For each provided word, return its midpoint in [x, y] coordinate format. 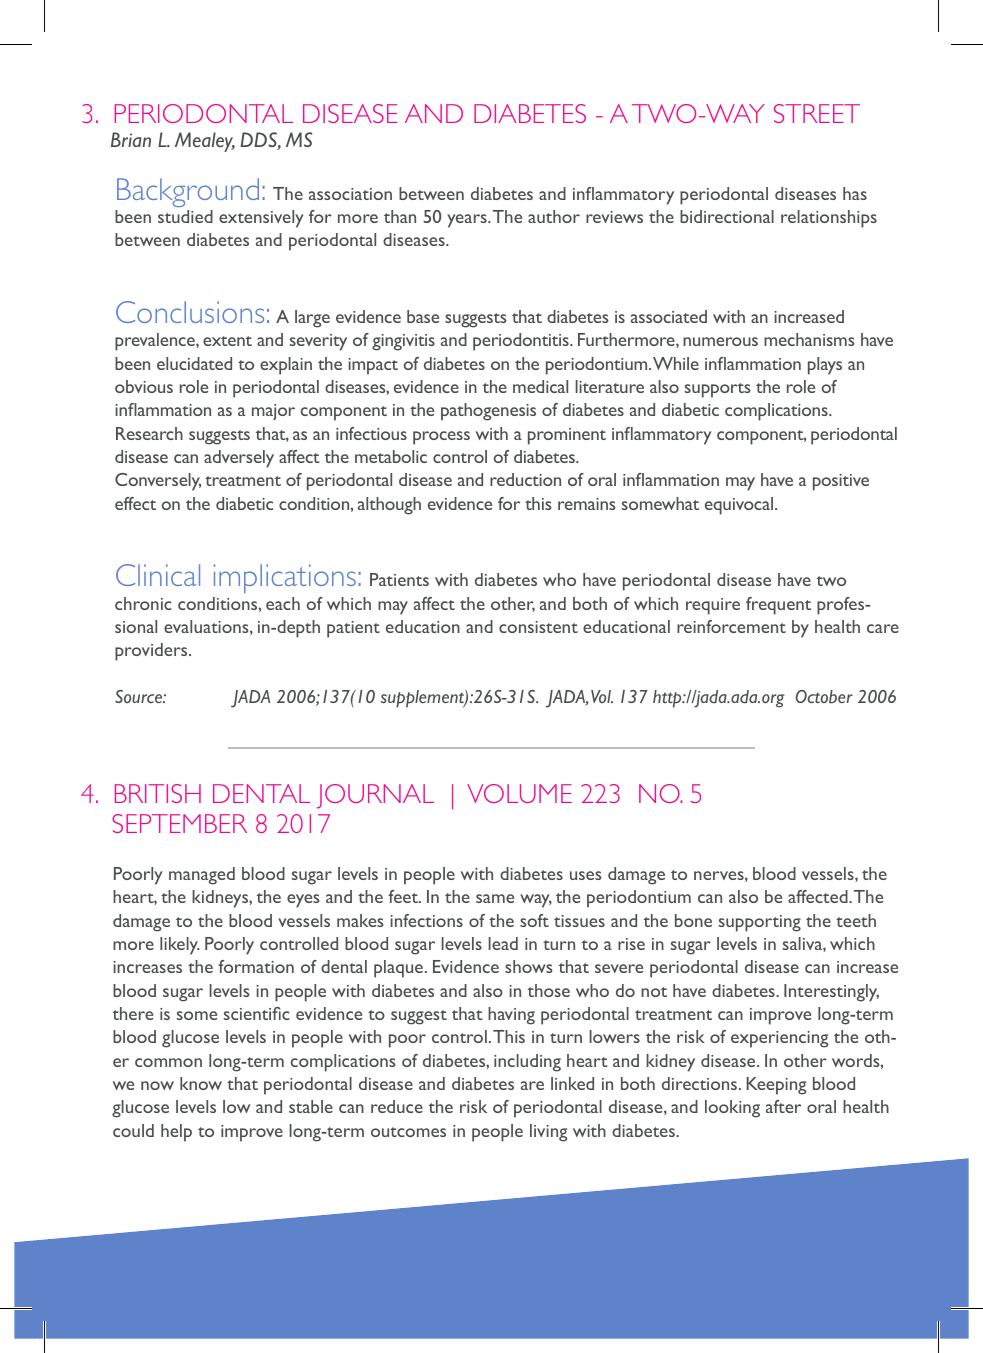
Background [188, 192]
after [783, 1106]
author [554, 216]
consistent [538, 627]
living [548, 1133]
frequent [778, 606]
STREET [817, 113]
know [201, 1083]
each [283, 603]
